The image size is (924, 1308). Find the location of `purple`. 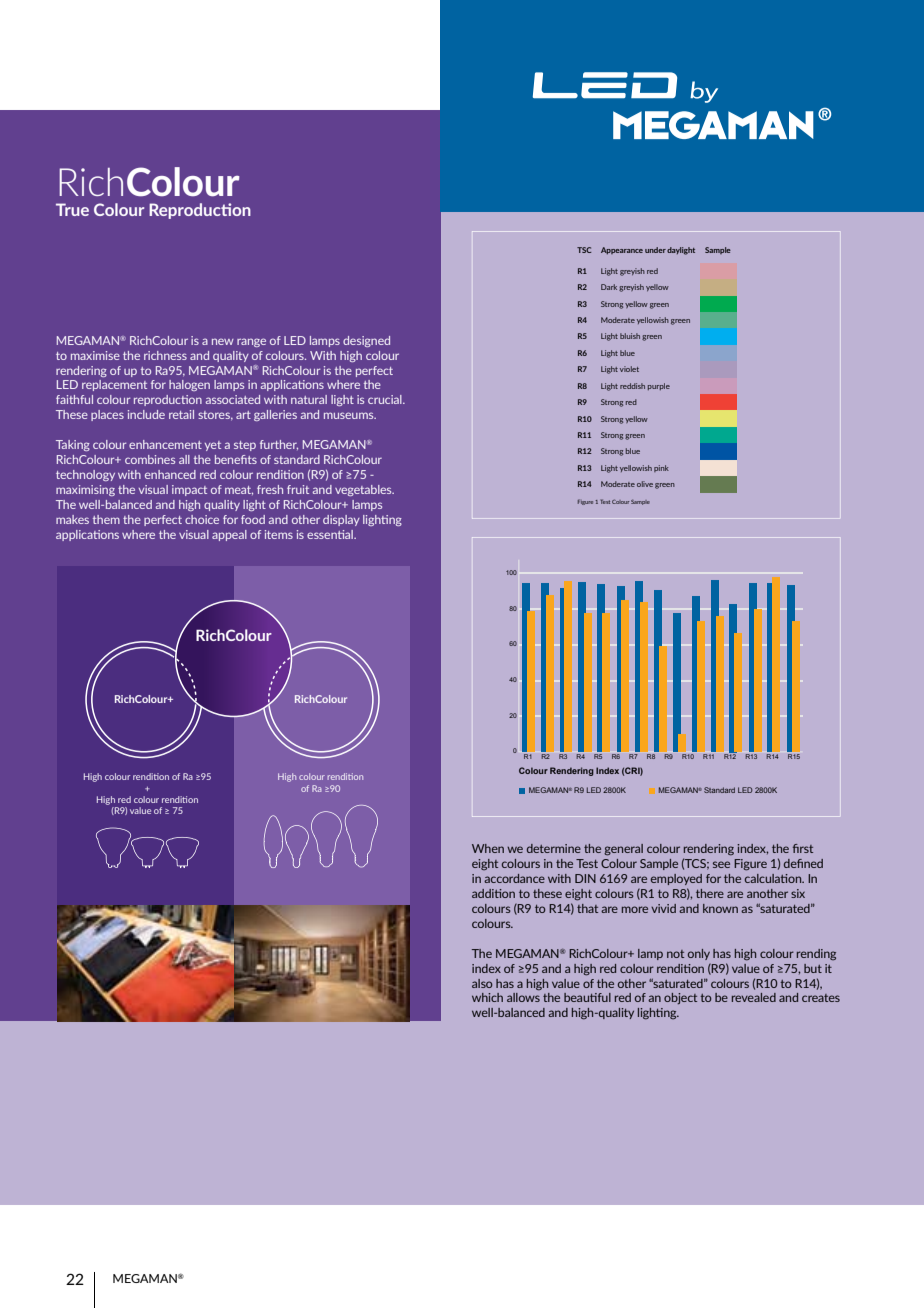

purple is located at coordinates (659, 386).
